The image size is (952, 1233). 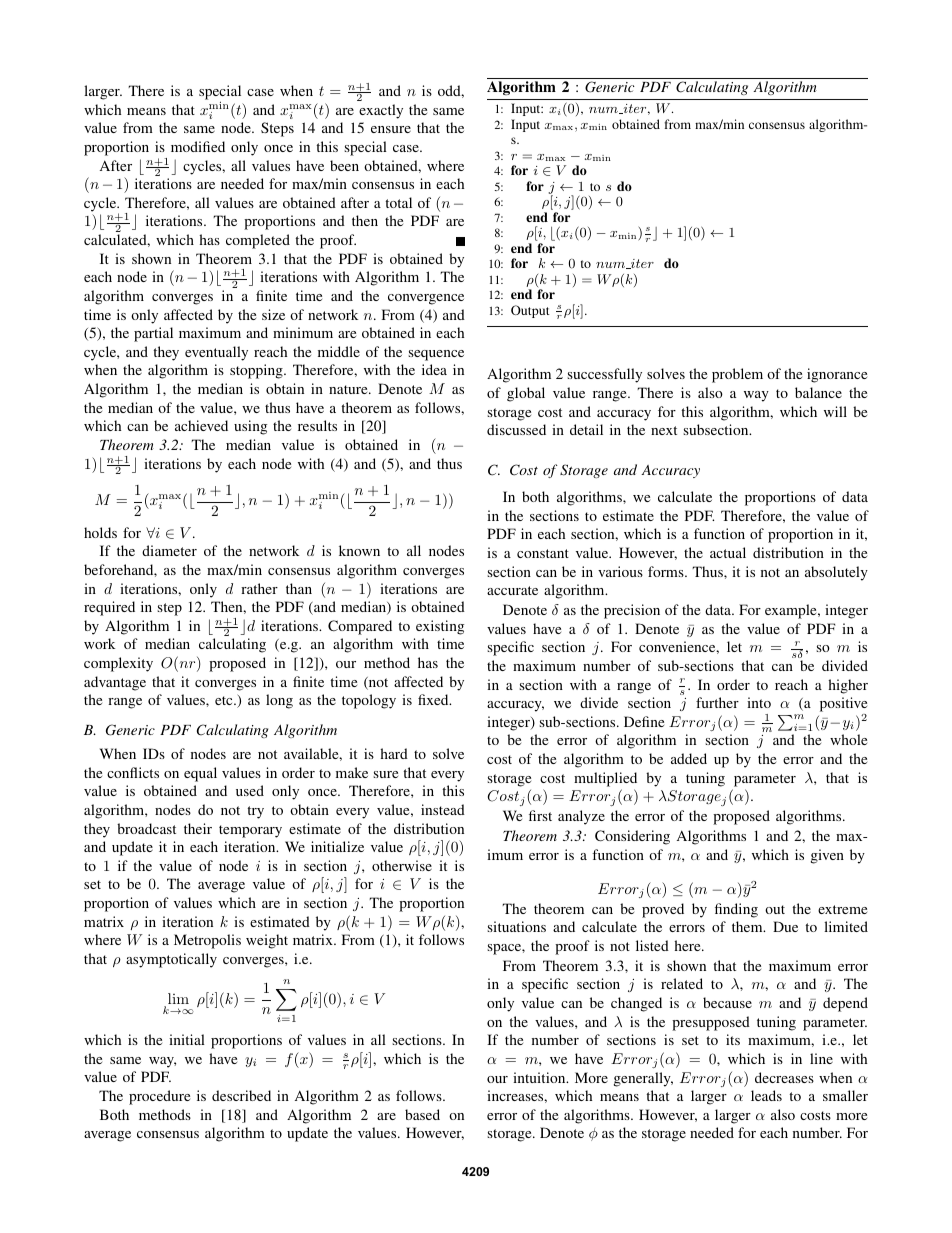 I want to click on given, so click(x=827, y=856).
